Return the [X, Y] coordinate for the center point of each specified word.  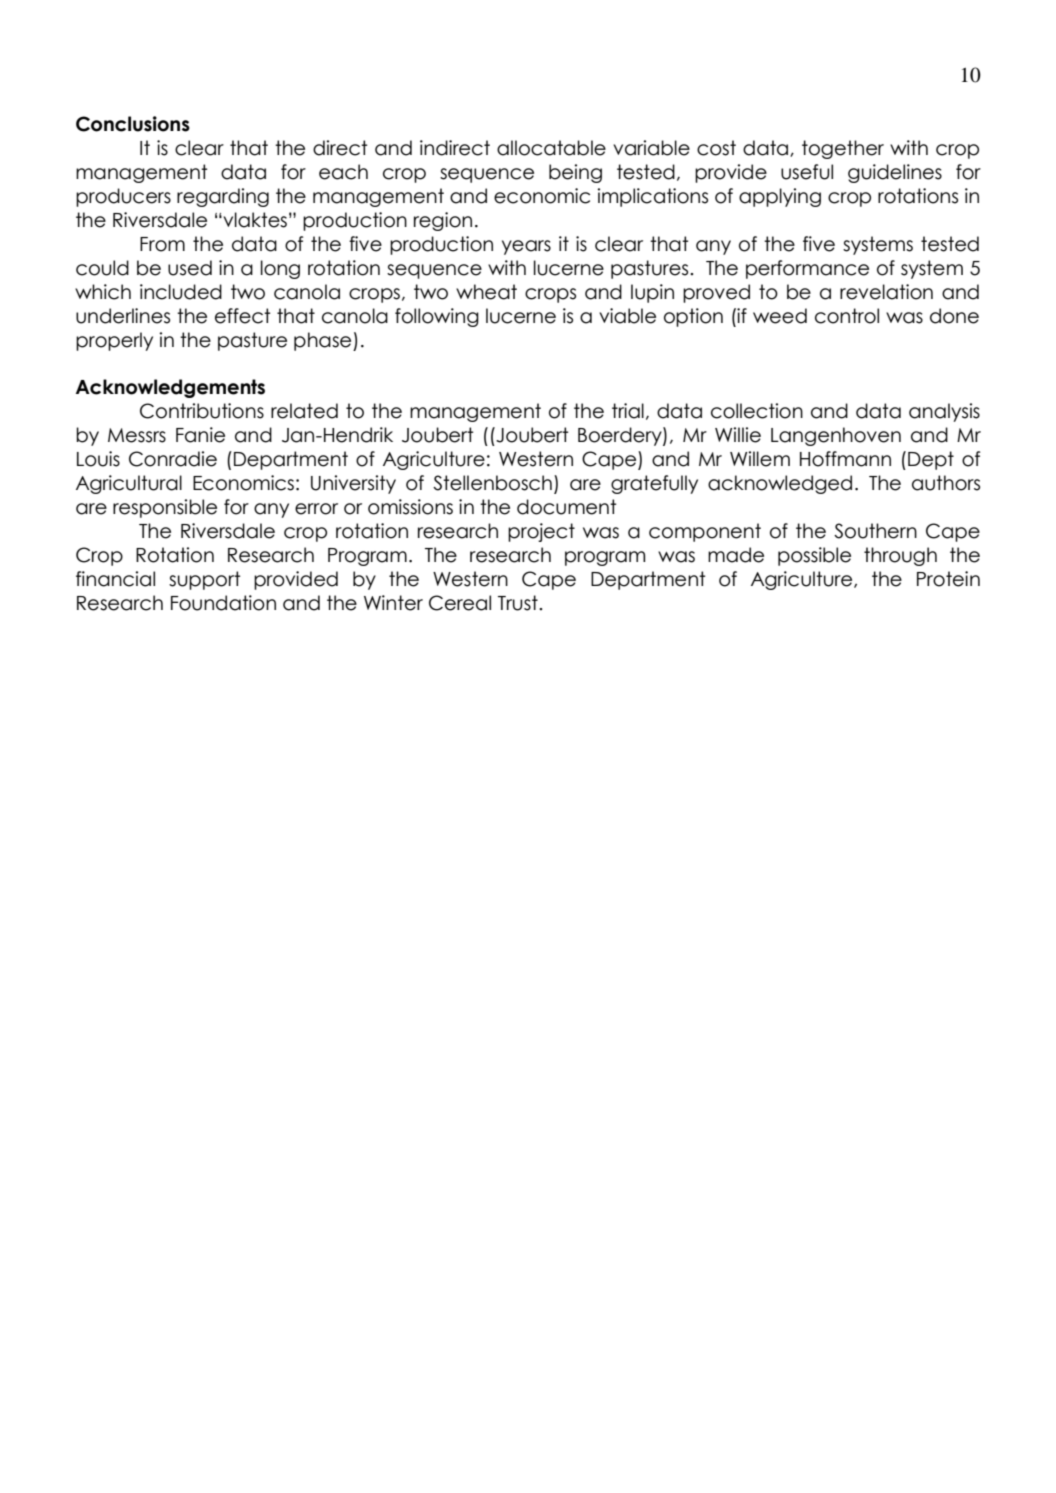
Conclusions [133, 124]
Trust [519, 603]
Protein [948, 579]
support [205, 580]
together [843, 149]
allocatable [551, 148]
